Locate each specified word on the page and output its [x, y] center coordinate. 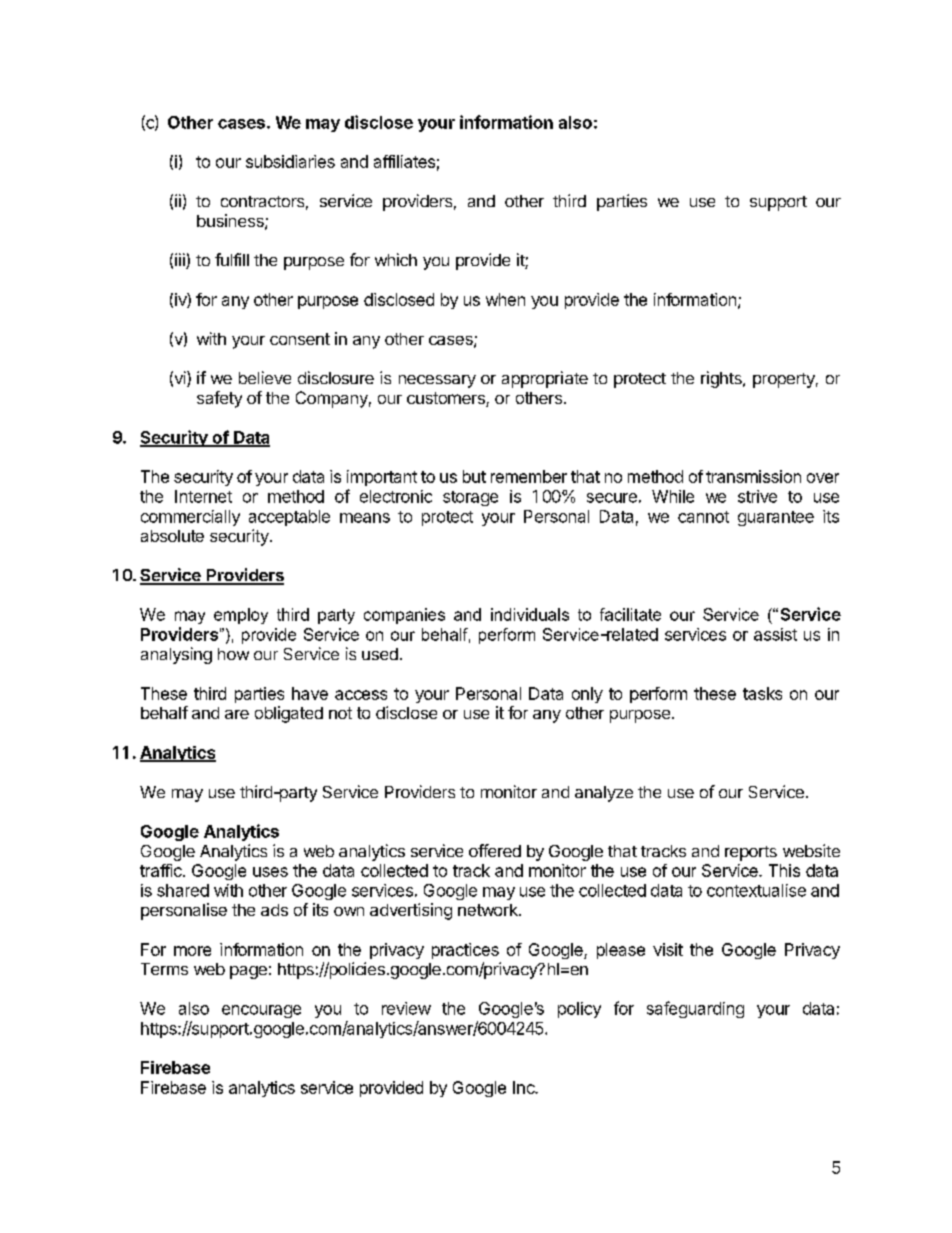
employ [241, 616]
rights [722, 379]
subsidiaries [290, 161]
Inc [525, 1087]
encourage [261, 1011]
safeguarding [695, 1009]
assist [775, 634]
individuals [530, 614]
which [396, 259]
